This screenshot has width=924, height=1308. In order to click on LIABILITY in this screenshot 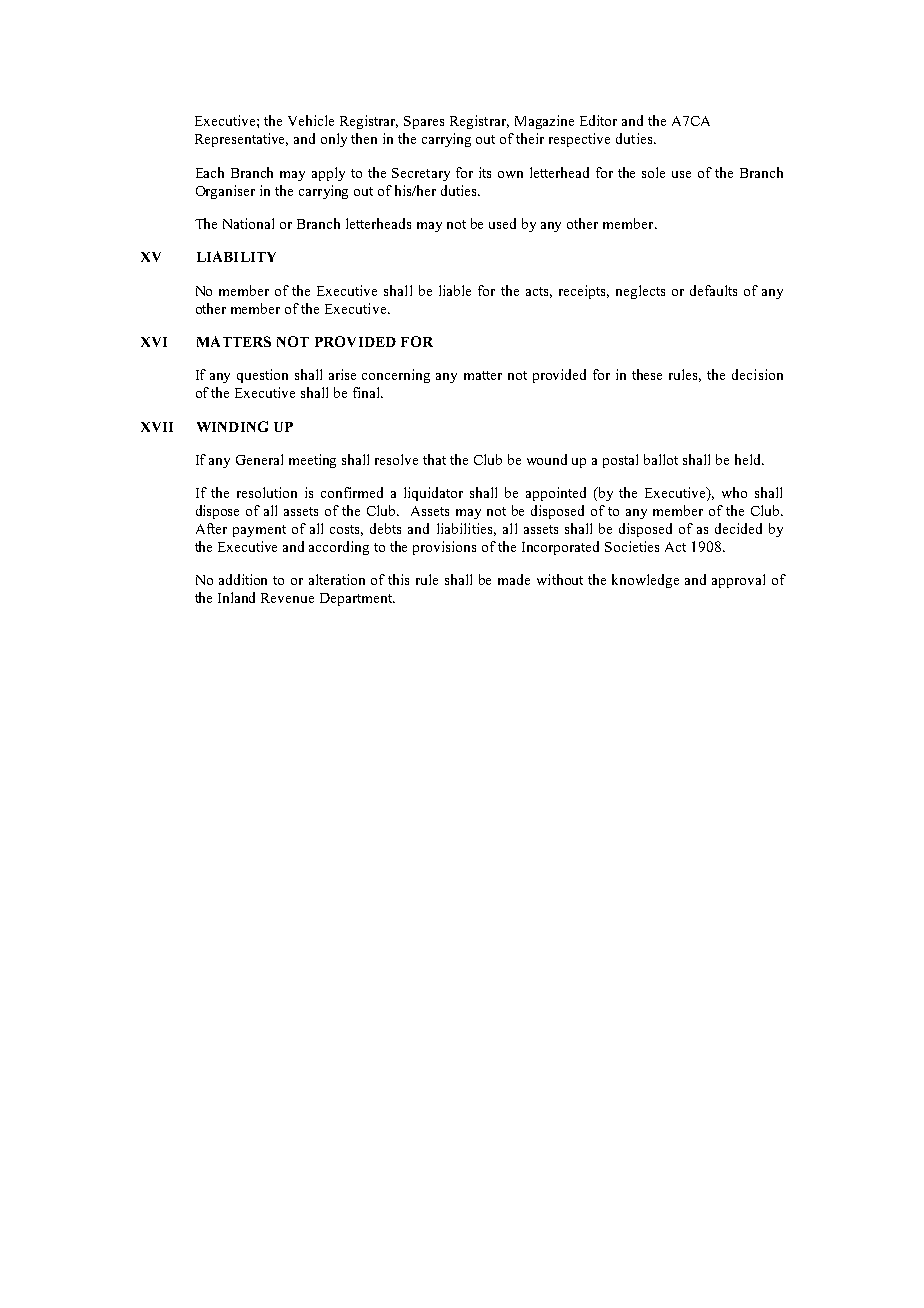, I will do `click(236, 256)`.
